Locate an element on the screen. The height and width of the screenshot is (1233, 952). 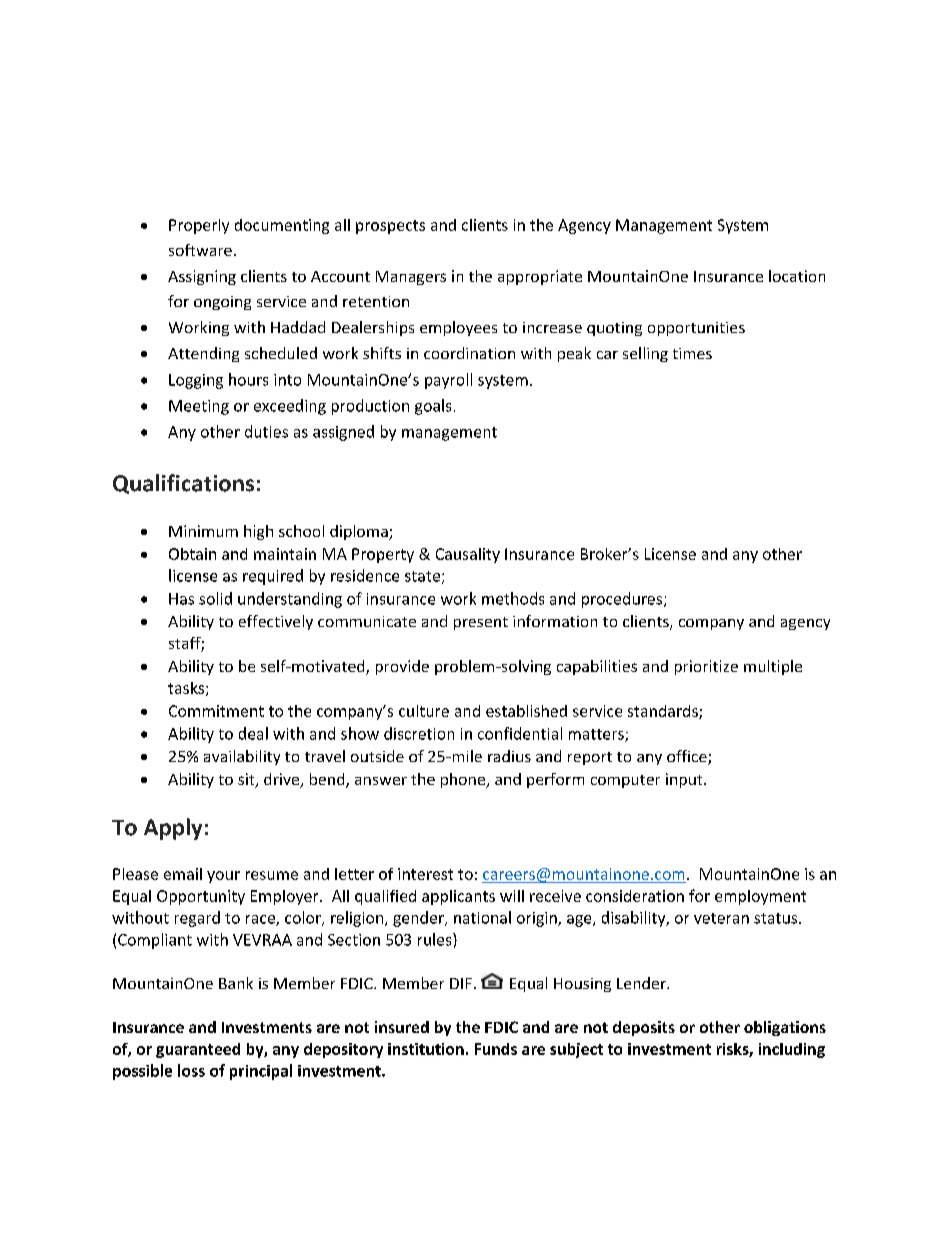
present is located at coordinates (481, 623).
